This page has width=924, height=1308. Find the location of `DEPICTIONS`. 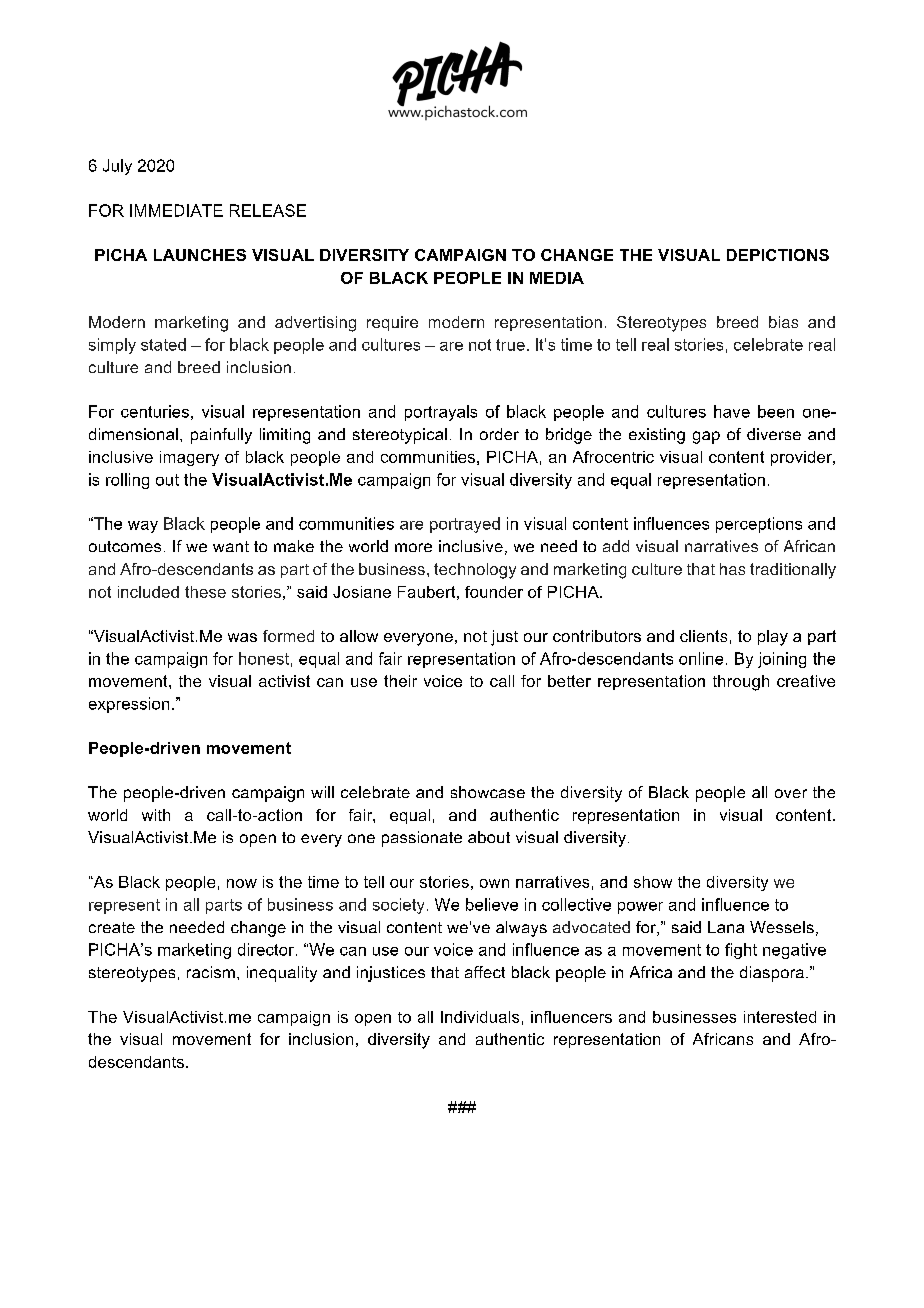

DEPICTIONS is located at coordinates (778, 255).
